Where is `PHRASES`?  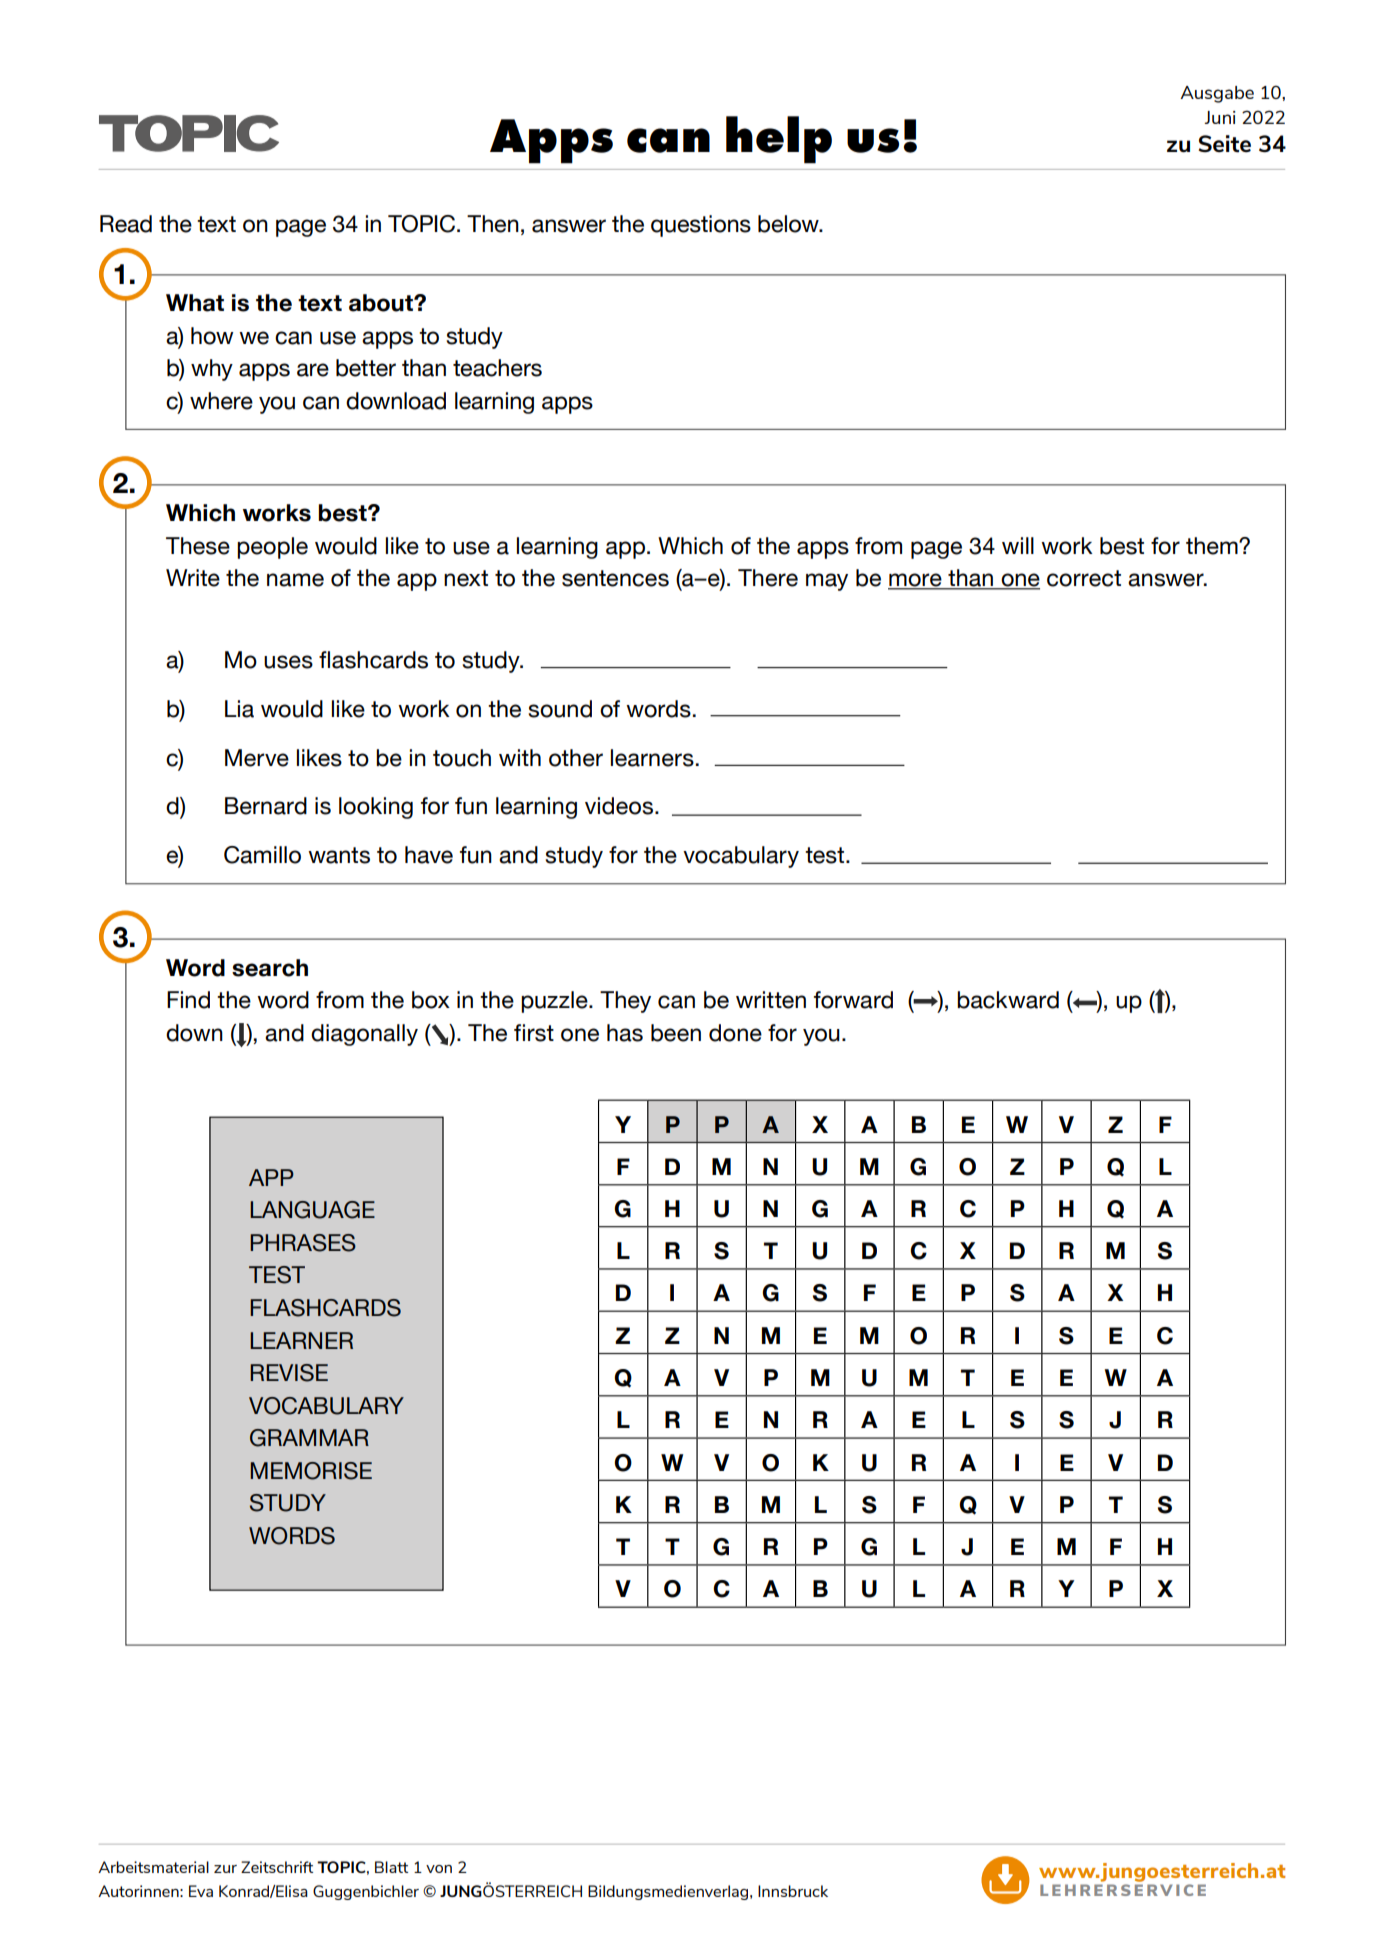
PHRASES is located at coordinates (303, 1243).
